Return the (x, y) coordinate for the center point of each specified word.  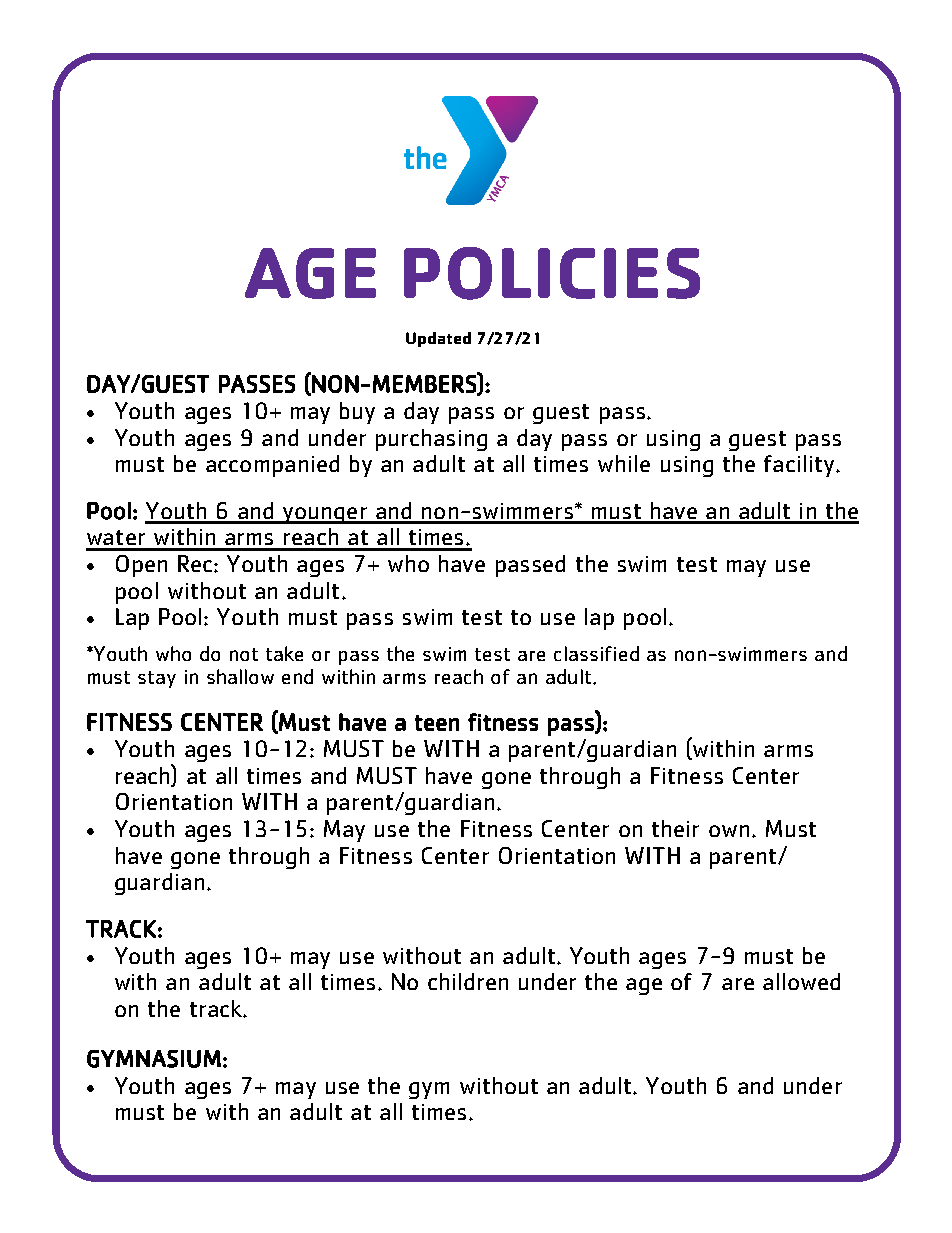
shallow (240, 676)
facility (800, 466)
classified (596, 653)
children (468, 981)
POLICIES (552, 273)
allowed (801, 981)
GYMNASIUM (154, 1059)
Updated (438, 339)
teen (437, 723)
